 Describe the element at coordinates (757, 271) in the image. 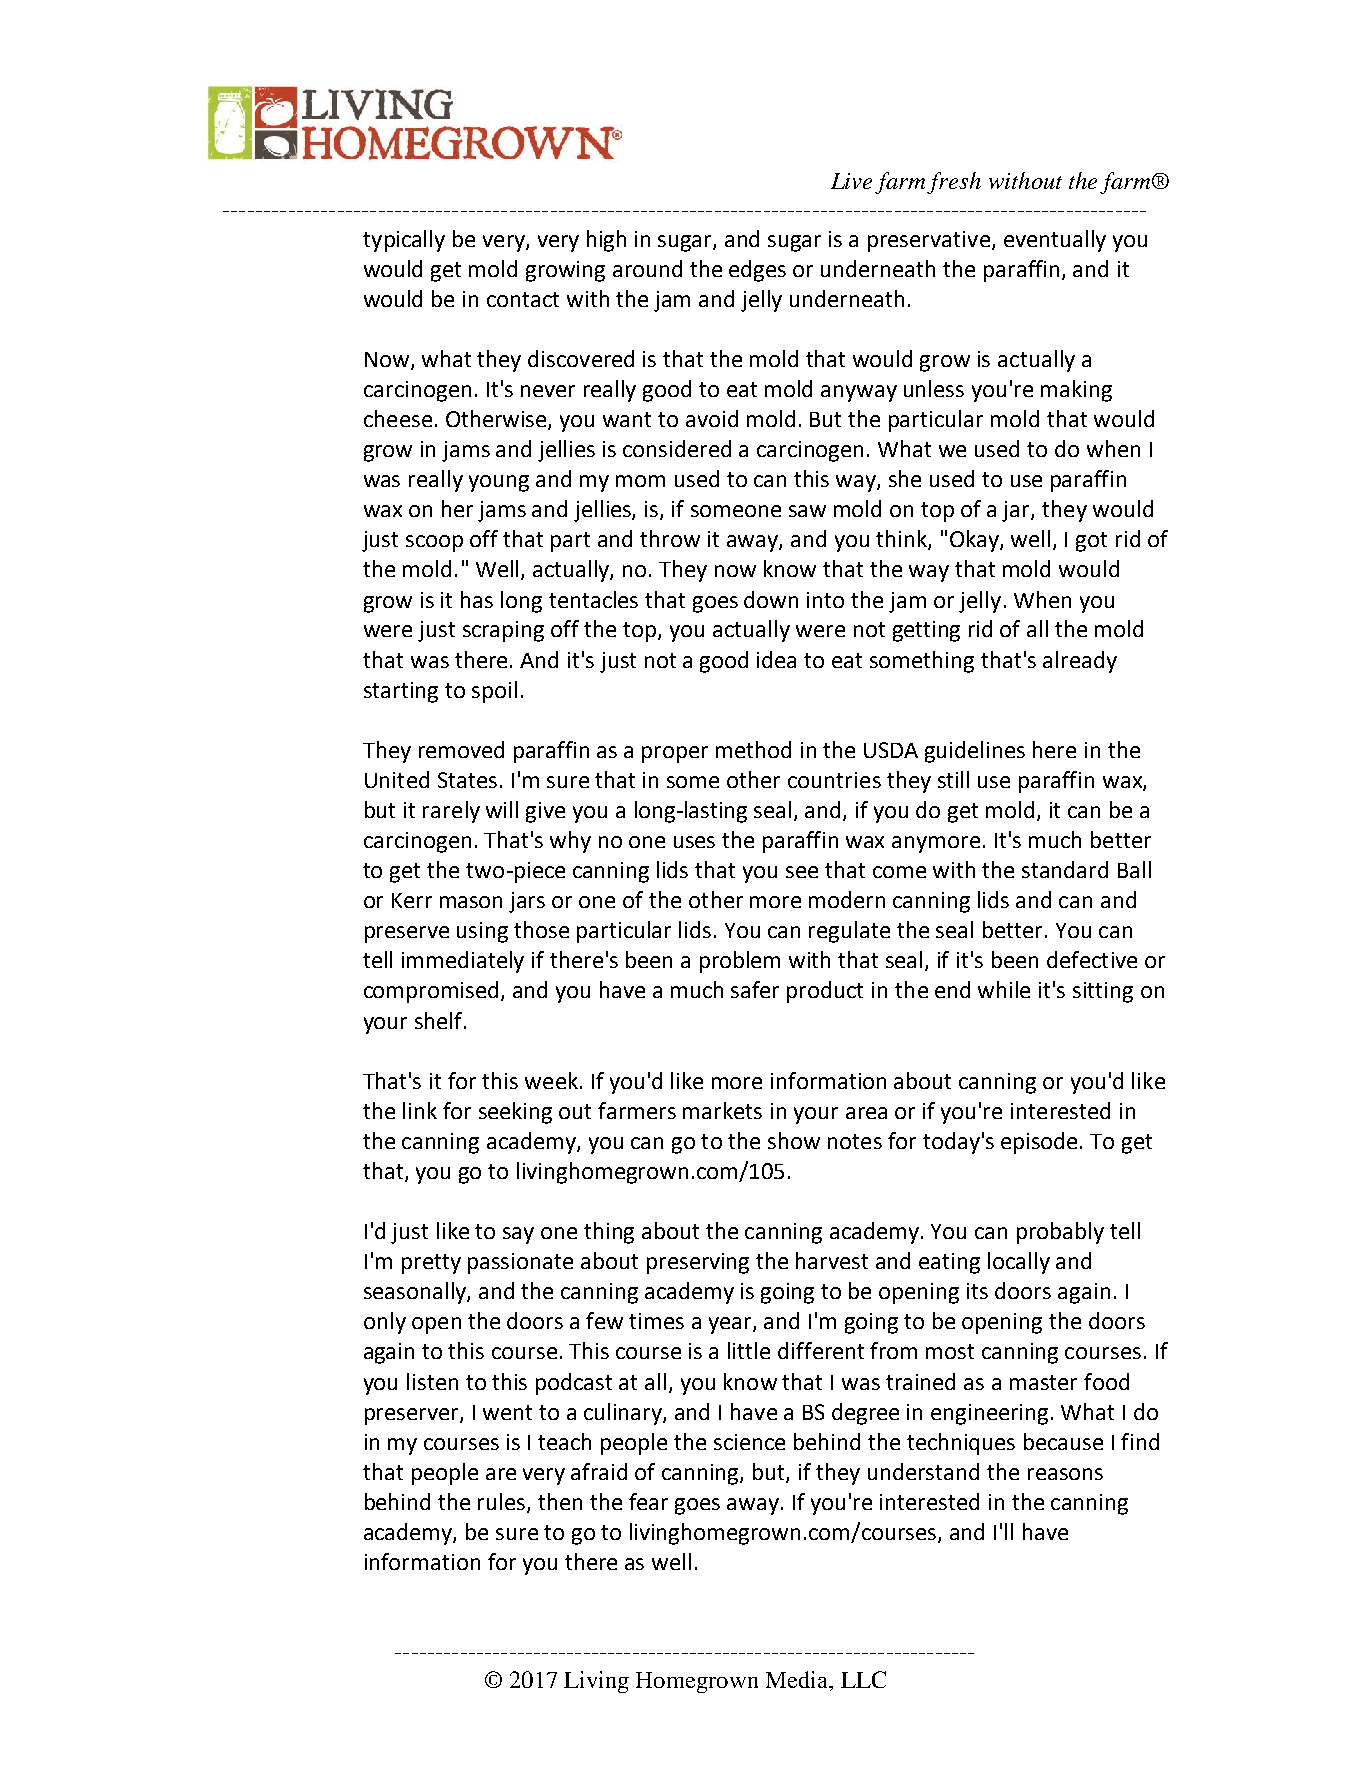

I see `edges` at that location.
